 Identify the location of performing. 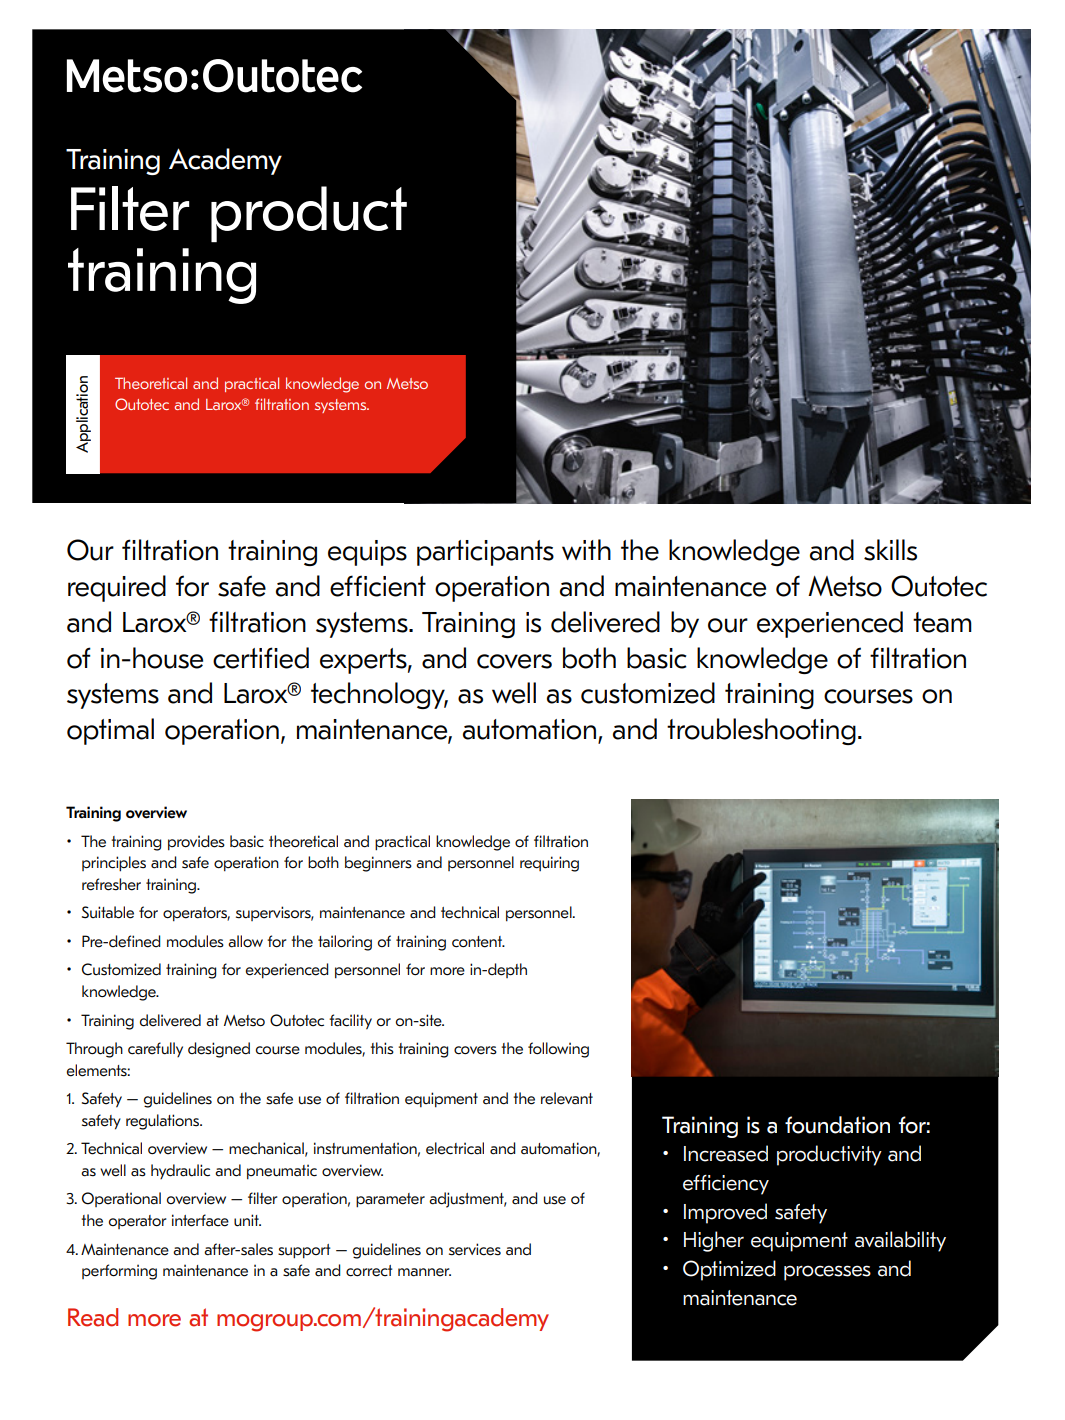
(119, 1272).
